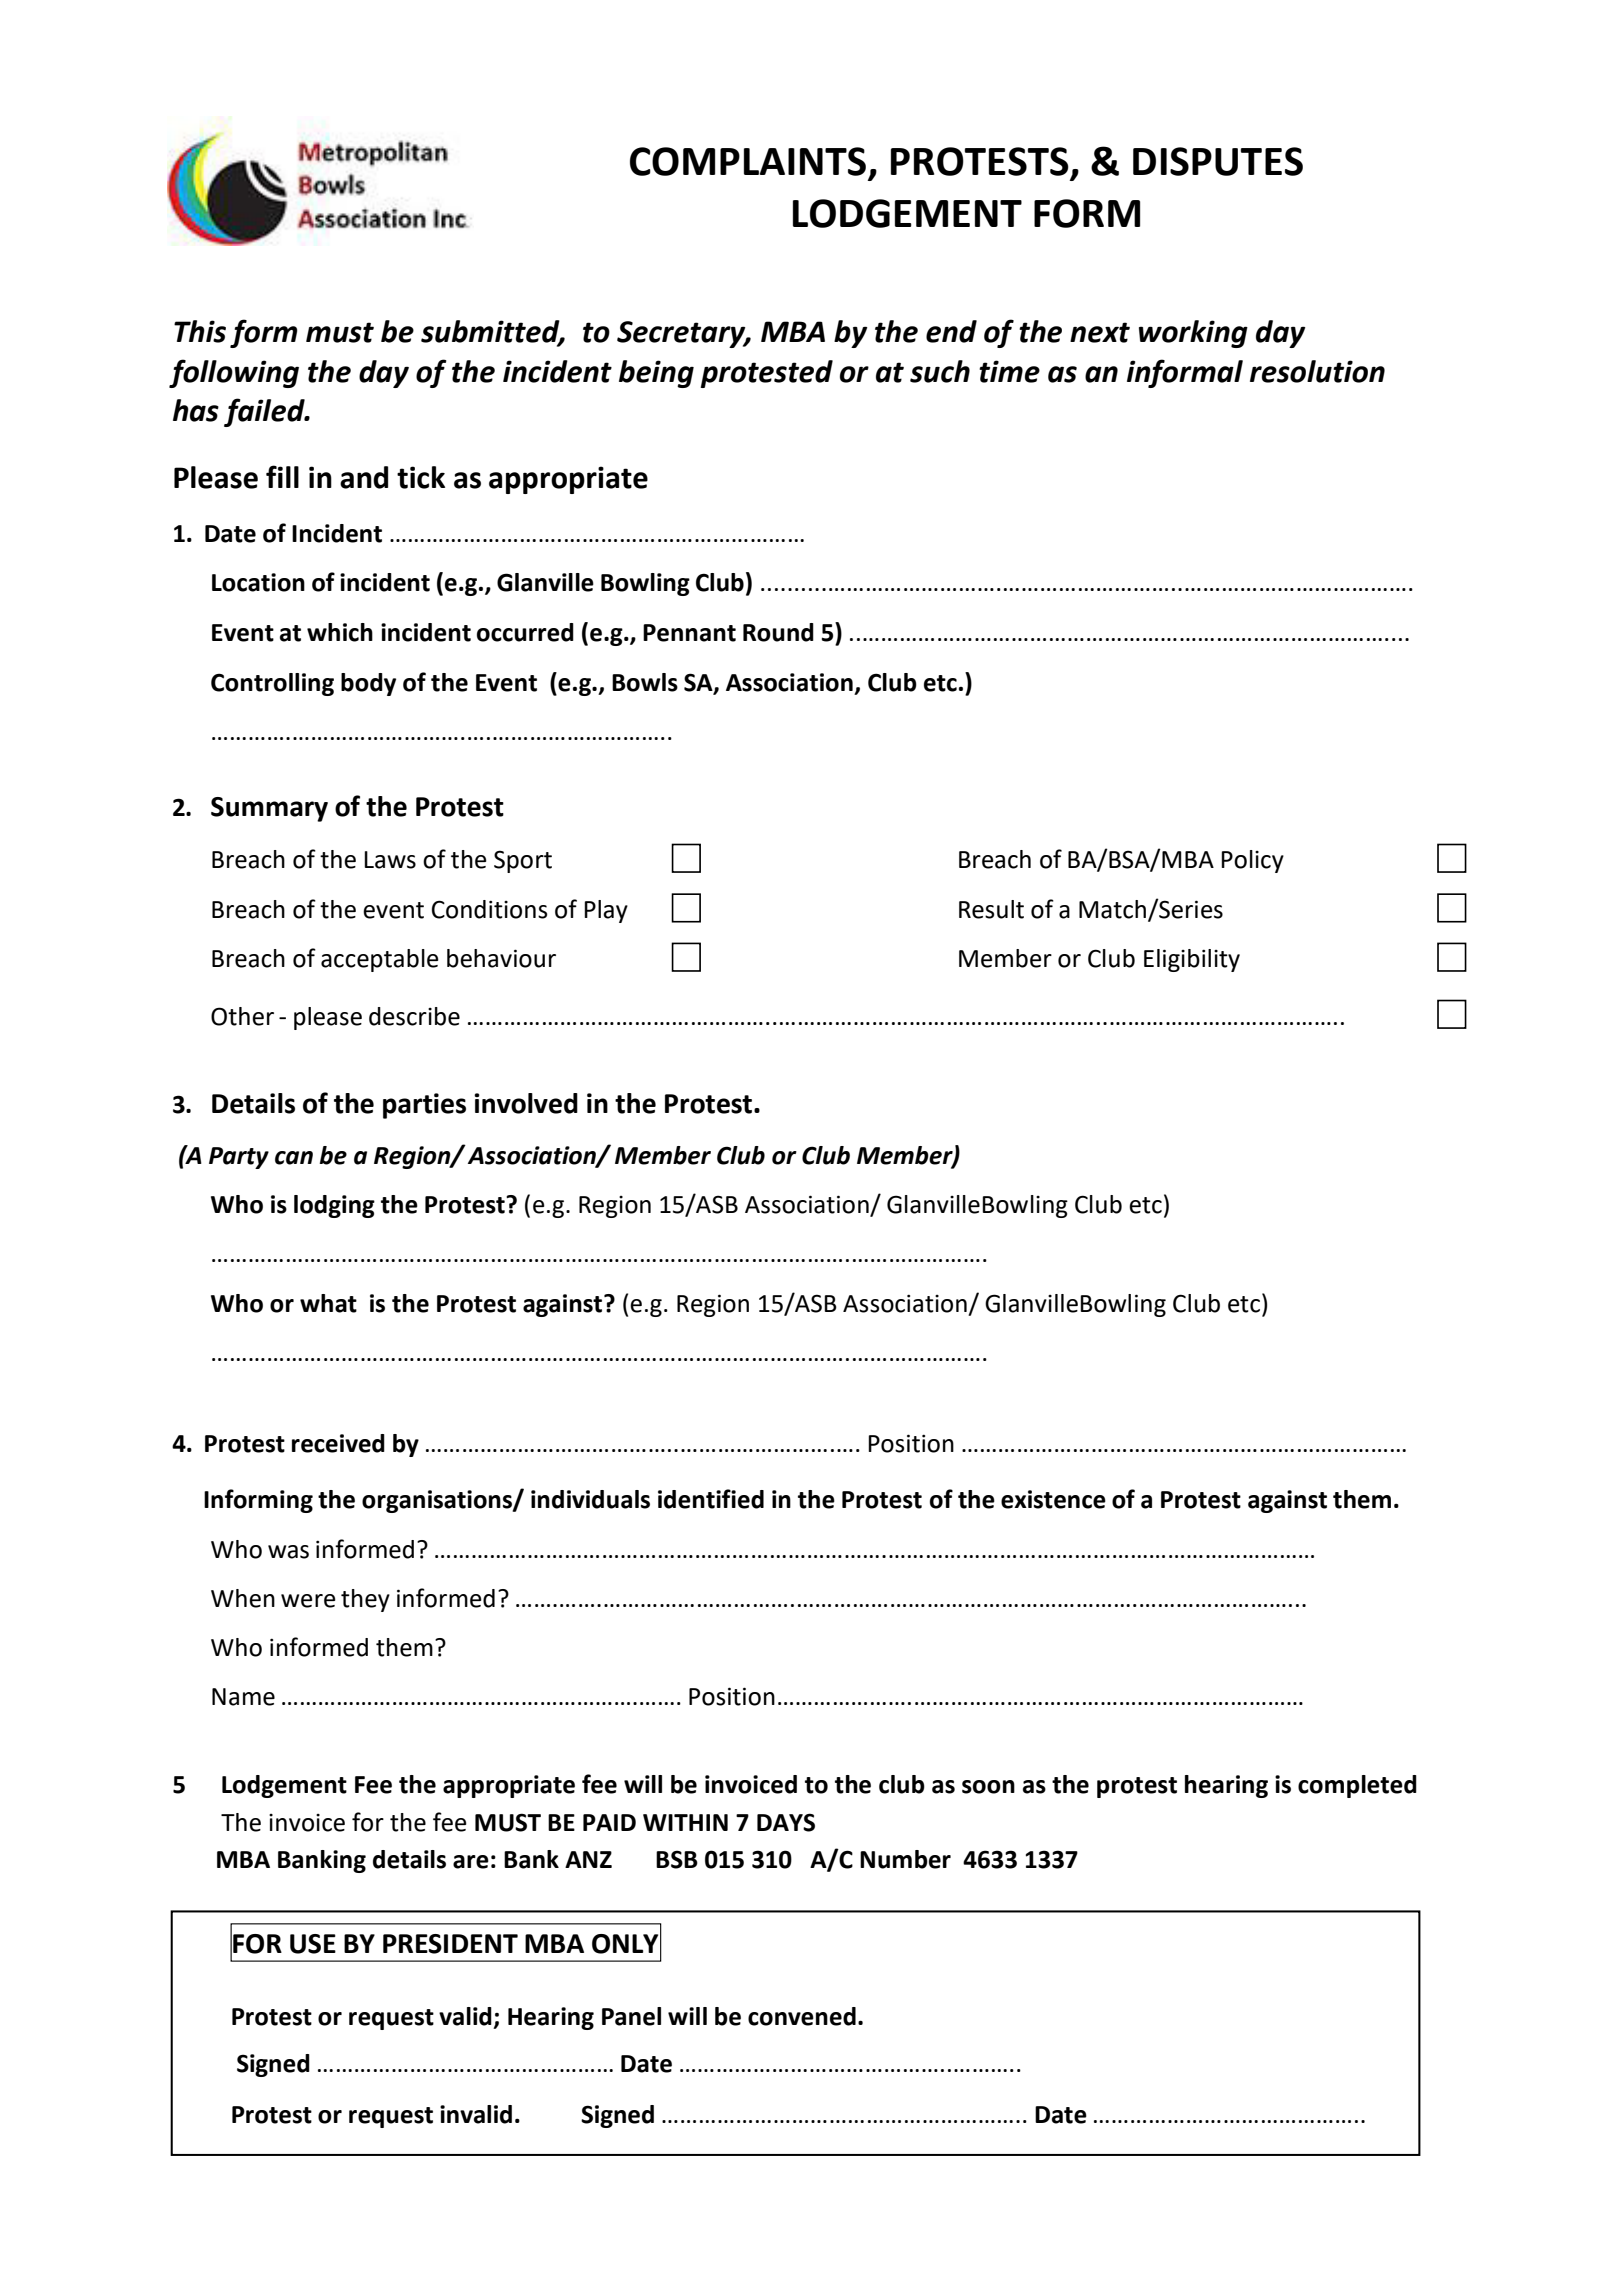 This image has height=2273, width=1608. What do you see at coordinates (1252, 861) in the image?
I see `Policy` at bounding box center [1252, 861].
